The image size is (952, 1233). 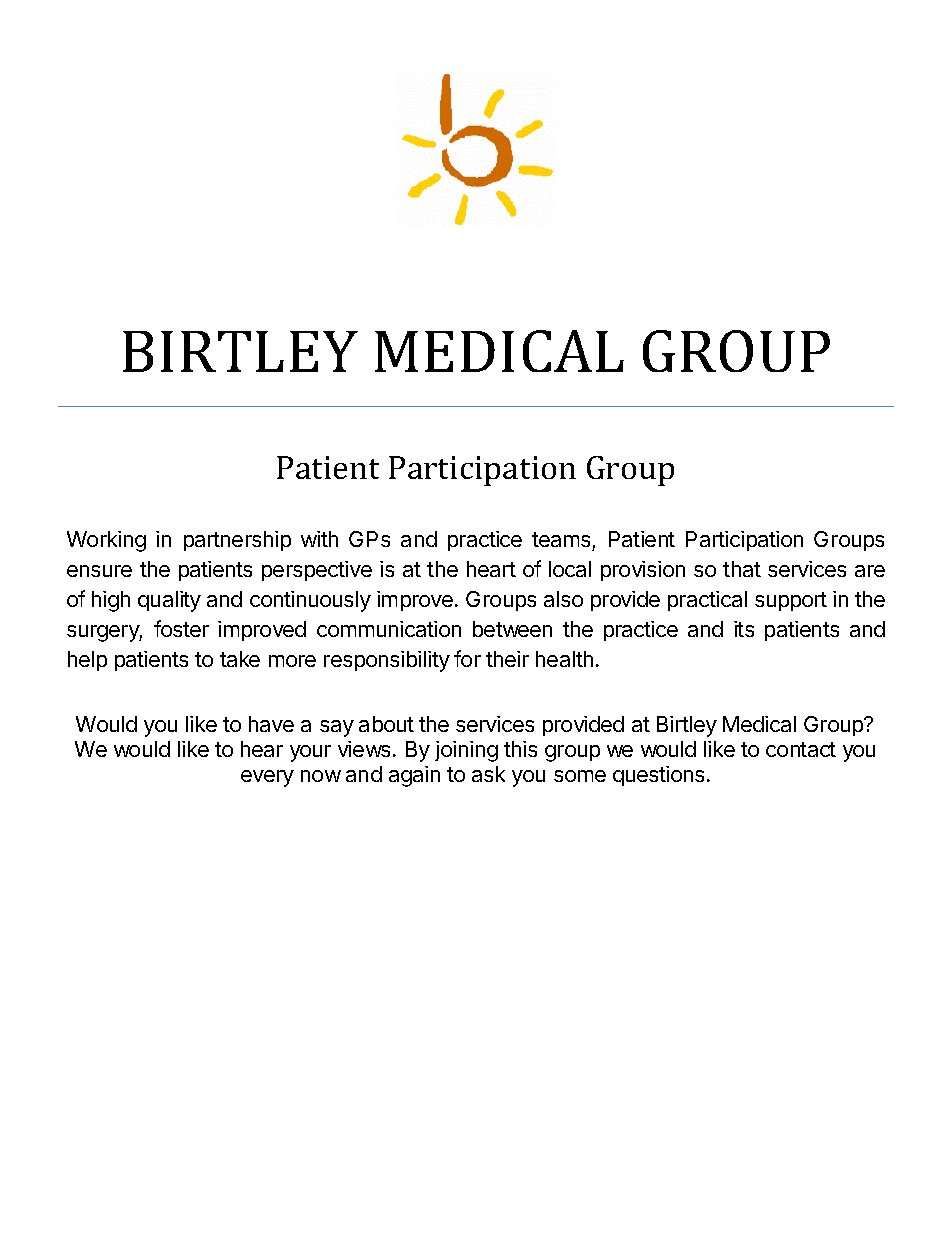 I want to click on also, so click(x=563, y=599).
